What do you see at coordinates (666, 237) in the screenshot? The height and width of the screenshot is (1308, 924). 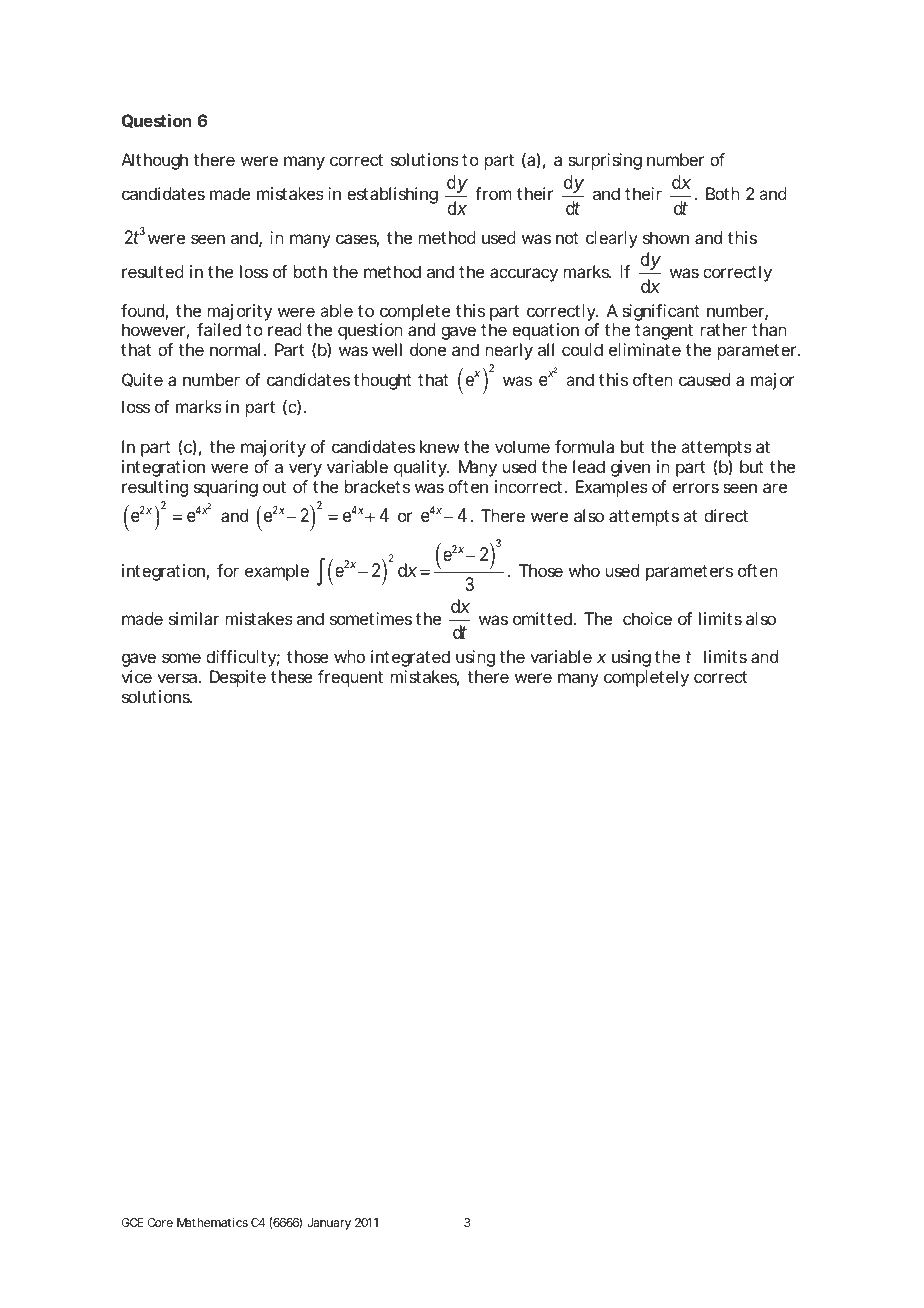 I see `shown` at bounding box center [666, 237].
